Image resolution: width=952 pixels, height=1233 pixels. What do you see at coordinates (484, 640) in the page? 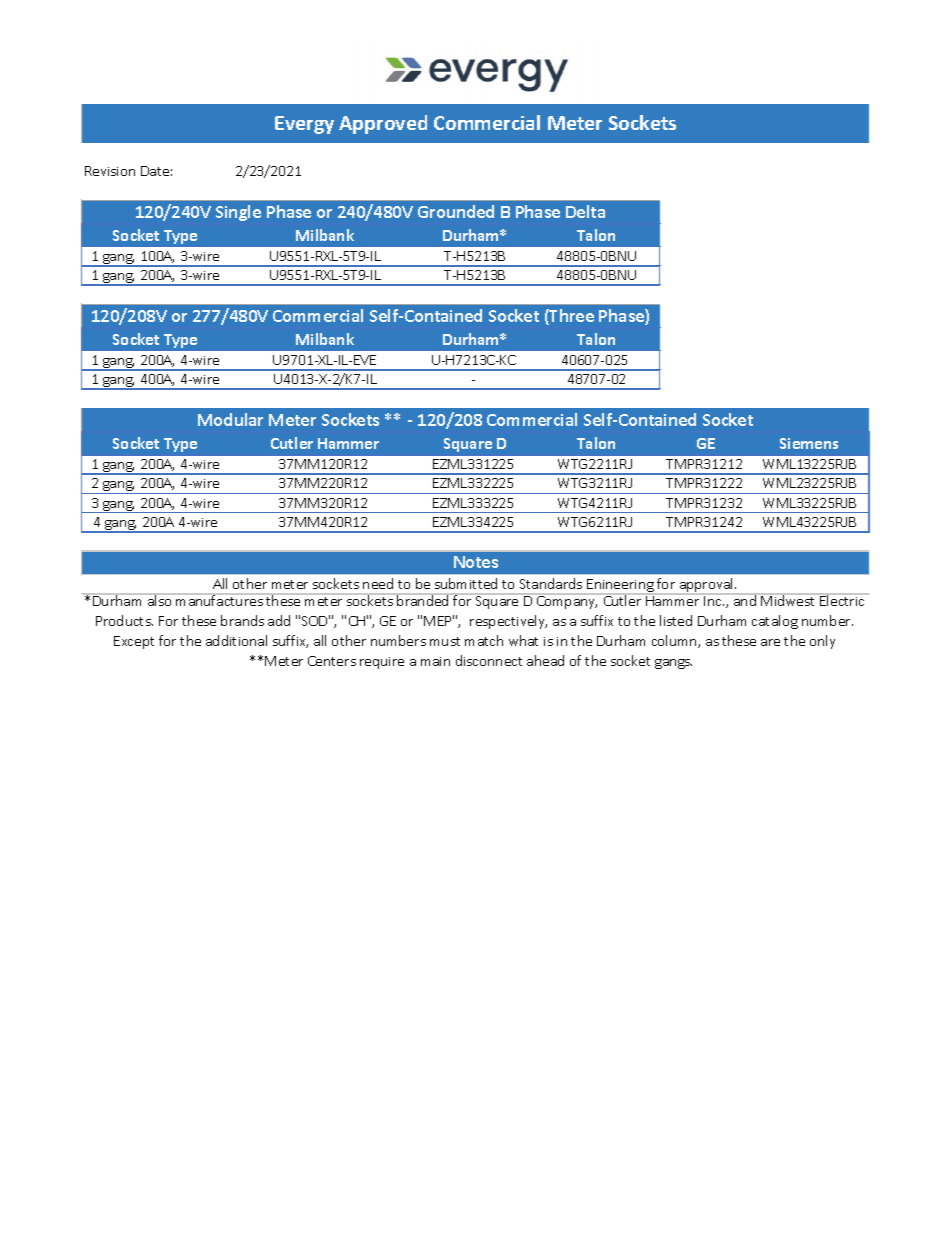
I see `match` at bounding box center [484, 640].
